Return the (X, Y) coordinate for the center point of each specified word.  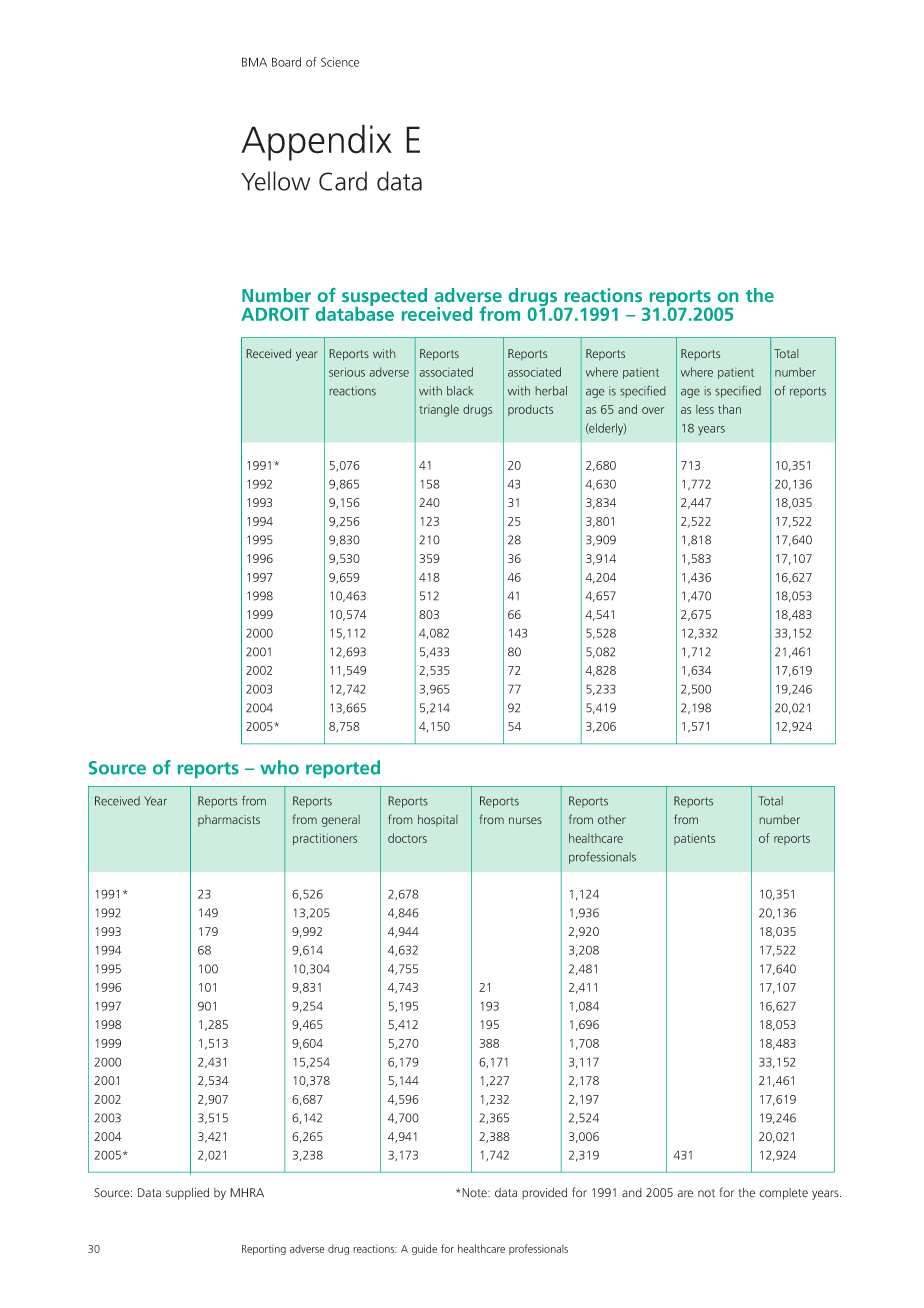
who (279, 767)
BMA (254, 62)
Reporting (264, 1250)
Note (475, 1193)
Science (340, 62)
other (611, 819)
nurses (525, 820)
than (729, 409)
